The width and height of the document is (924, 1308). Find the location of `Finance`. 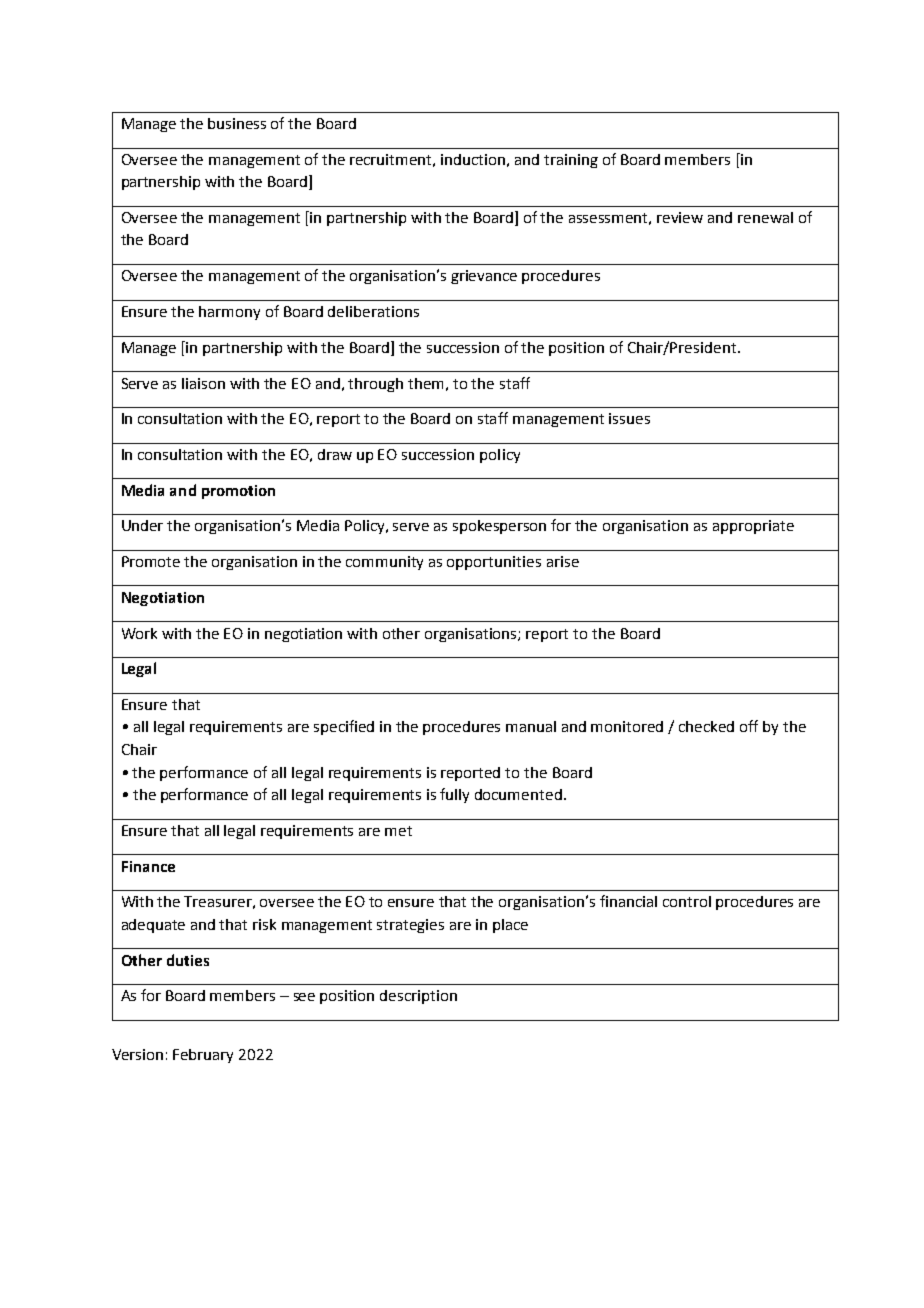

Finance is located at coordinates (148, 866).
